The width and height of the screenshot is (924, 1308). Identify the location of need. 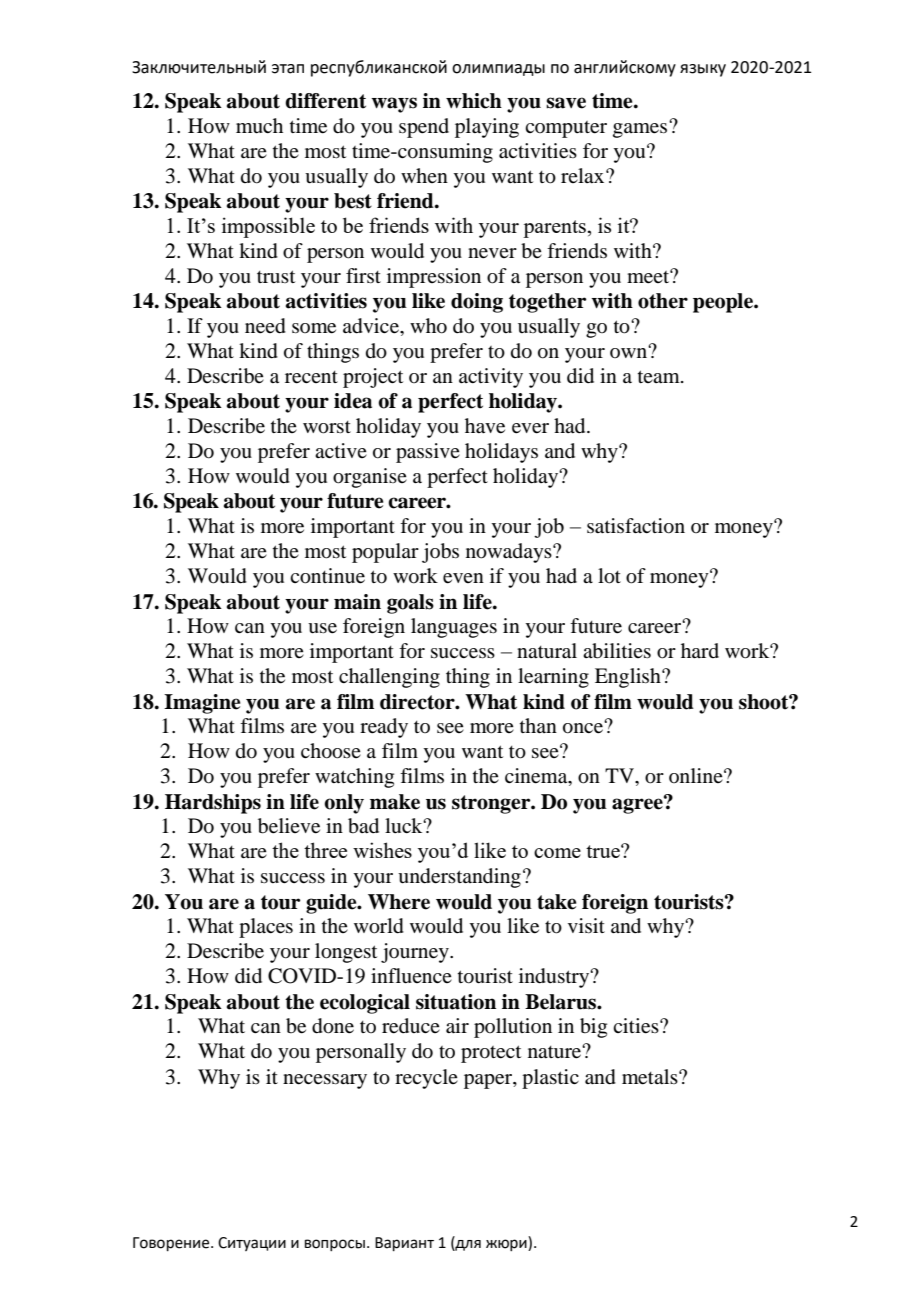
(265, 326).
